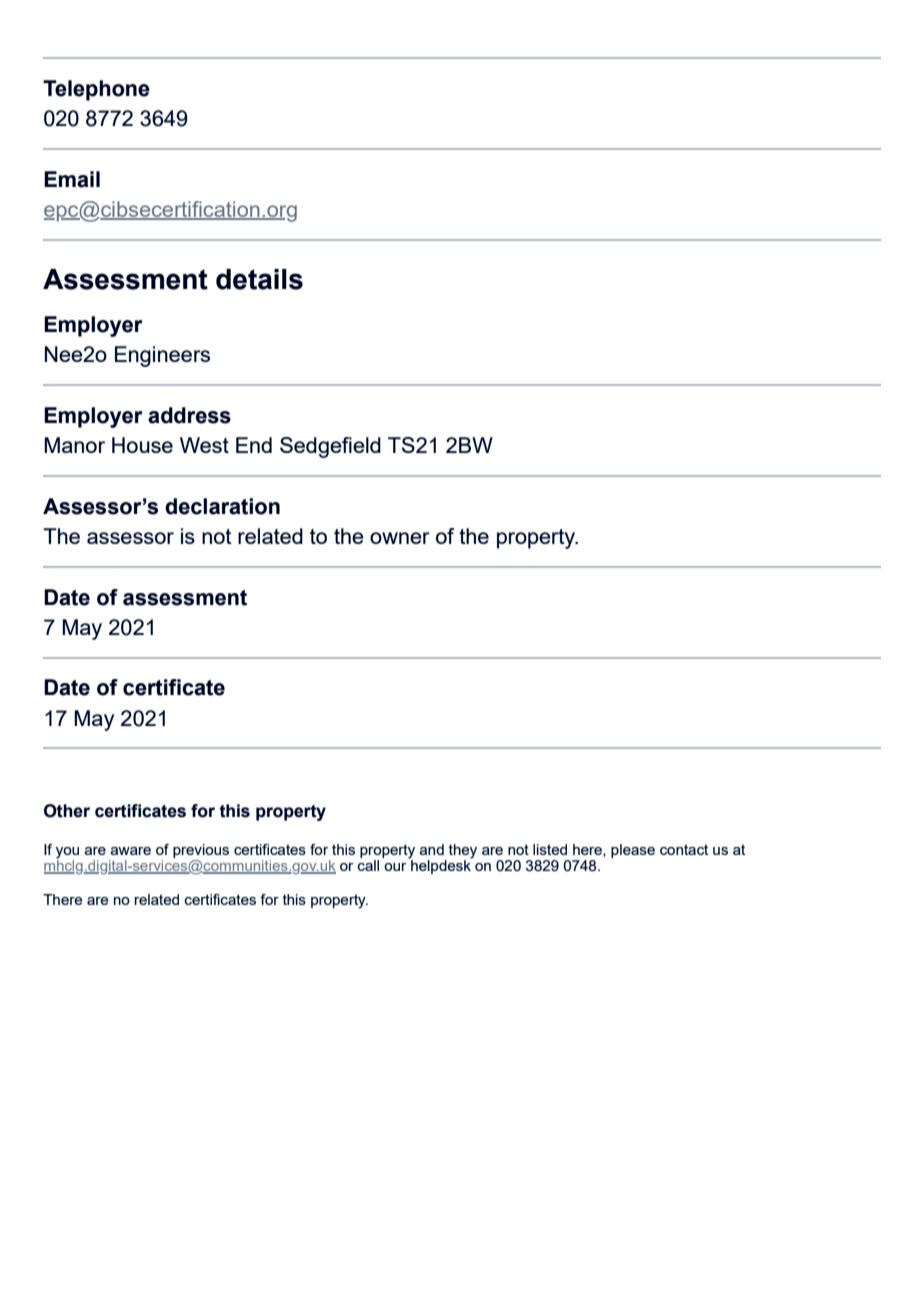  I want to click on owner, so click(400, 538).
